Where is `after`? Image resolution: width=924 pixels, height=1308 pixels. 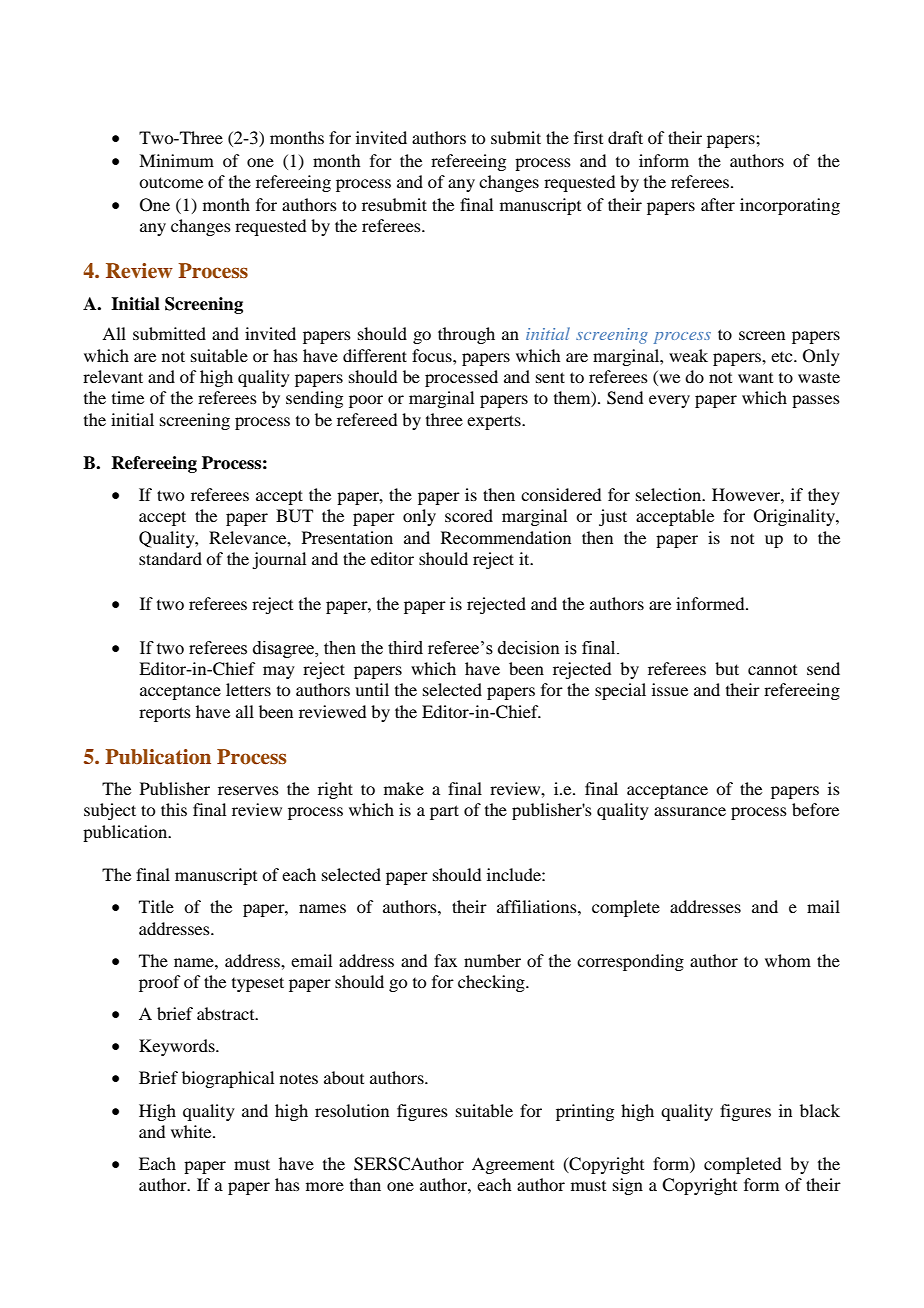 after is located at coordinates (718, 204).
